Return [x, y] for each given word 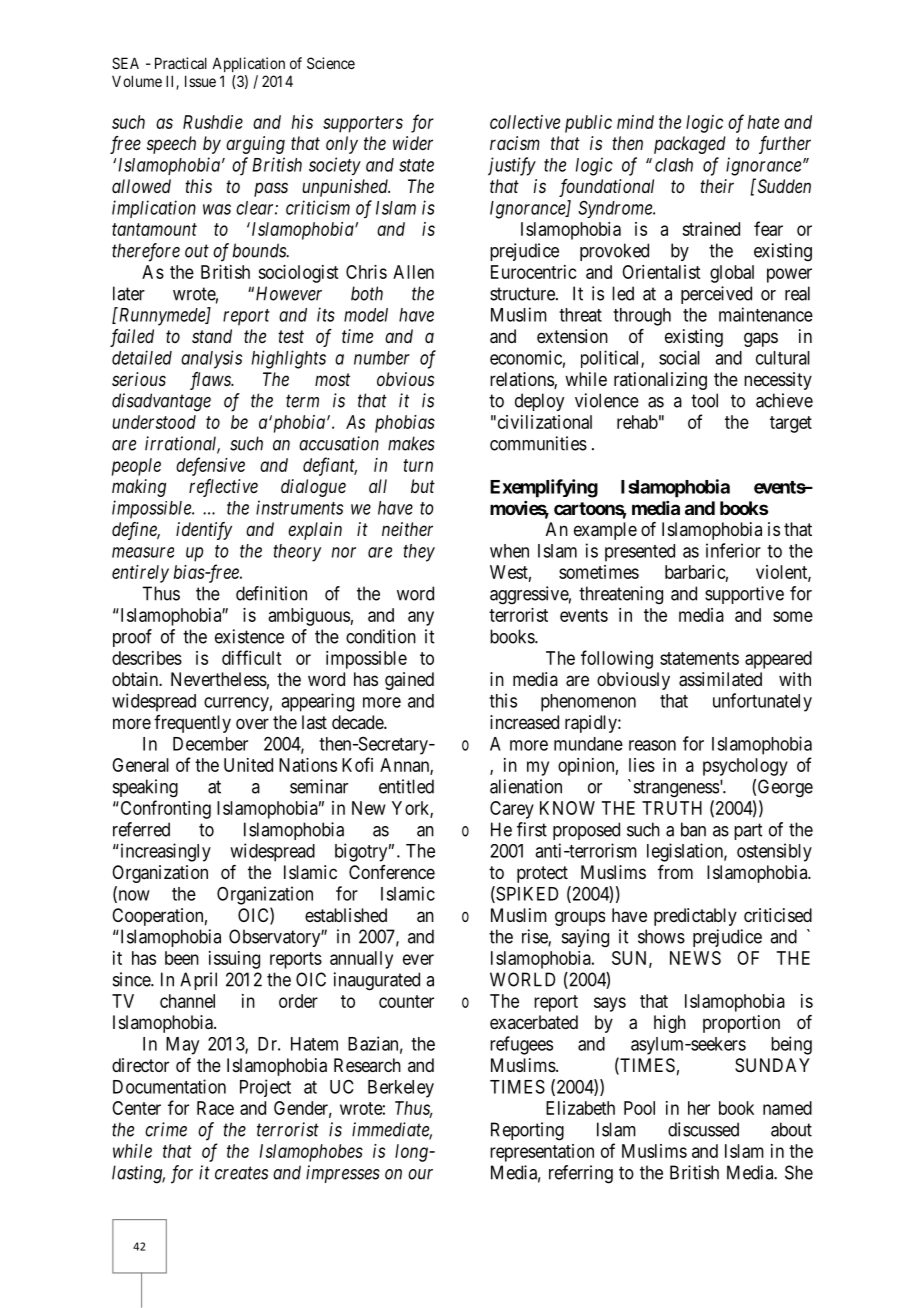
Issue [200, 81]
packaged [690, 145]
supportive [744, 595]
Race [215, 1108]
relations [522, 380]
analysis [211, 359]
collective [525, 122]
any [421, 618]
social [679, 357]
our [420, 1174]
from [675, 872]
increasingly [164, 852]
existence [249, 636]
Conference [392, 872]
